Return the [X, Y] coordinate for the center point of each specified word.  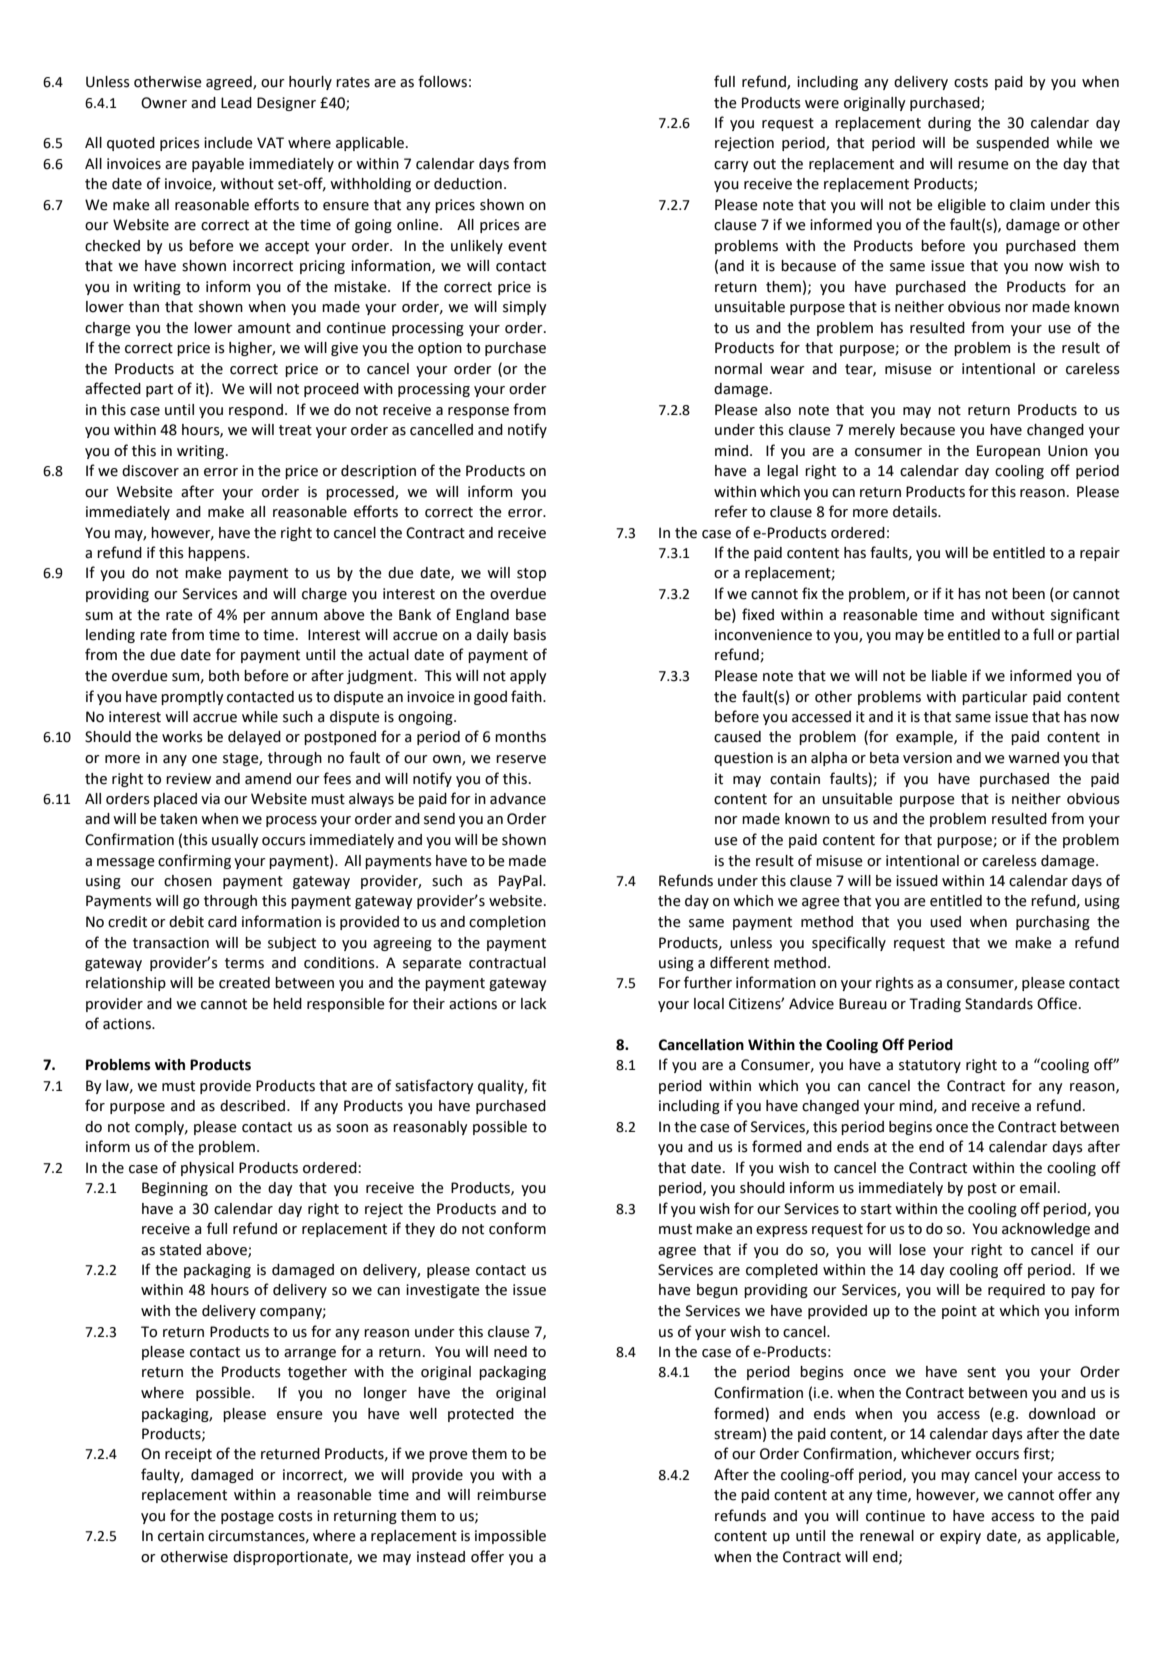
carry [731, 166]
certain [181, 1536]
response [478, 412]
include [228, 143]
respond [256, 411]
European [1008, 452]
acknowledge [1046, 1230]
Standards [999, 1004]
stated [180, 1250]
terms [244, 963]
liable [949, 676]
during [949, 124]
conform [517, 1228]
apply [528, 677]
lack [533, 1004]
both [224, 676]
